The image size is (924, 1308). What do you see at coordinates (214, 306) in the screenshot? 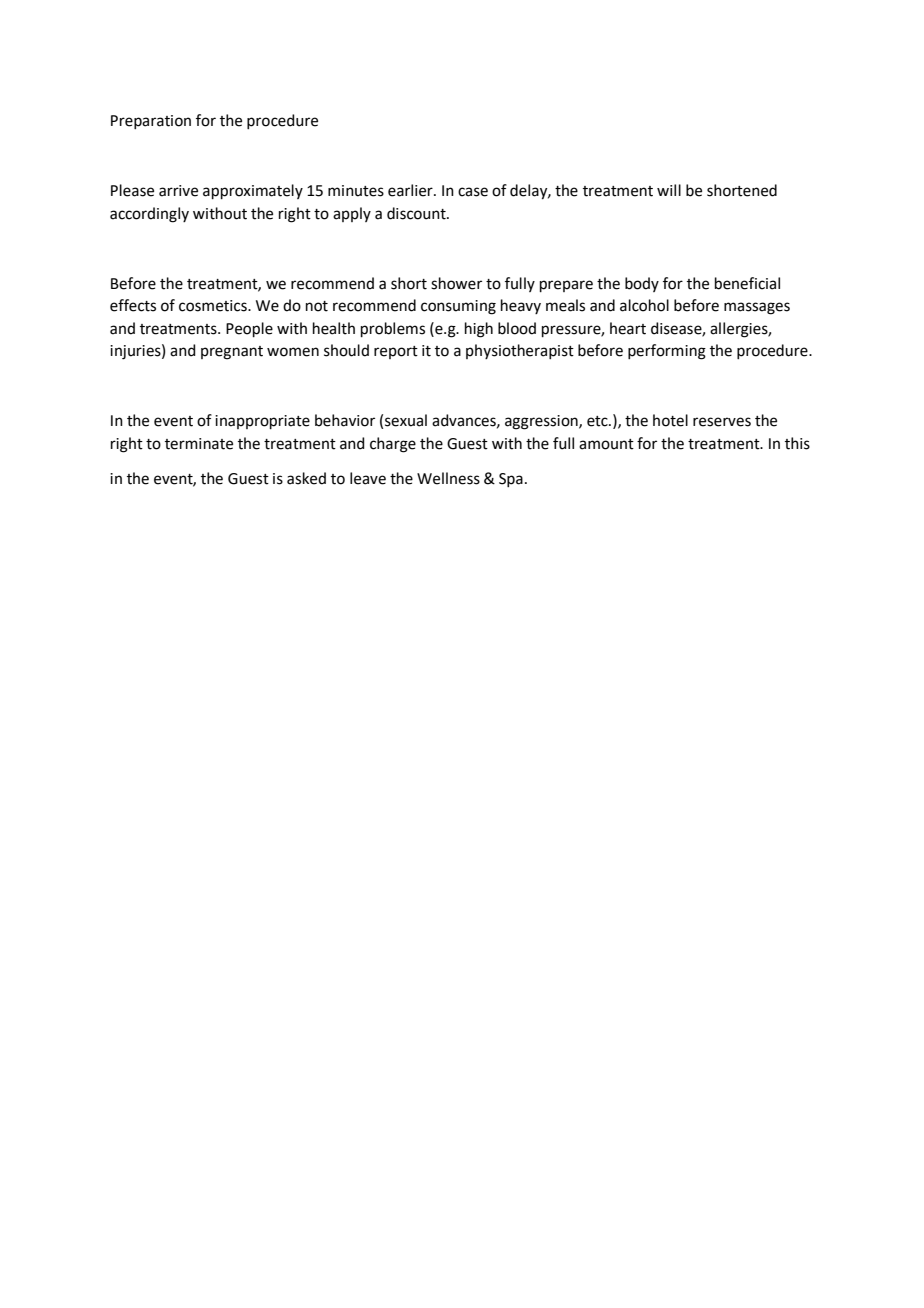
I see `cosmetics` at bounding box center [214, 306].
